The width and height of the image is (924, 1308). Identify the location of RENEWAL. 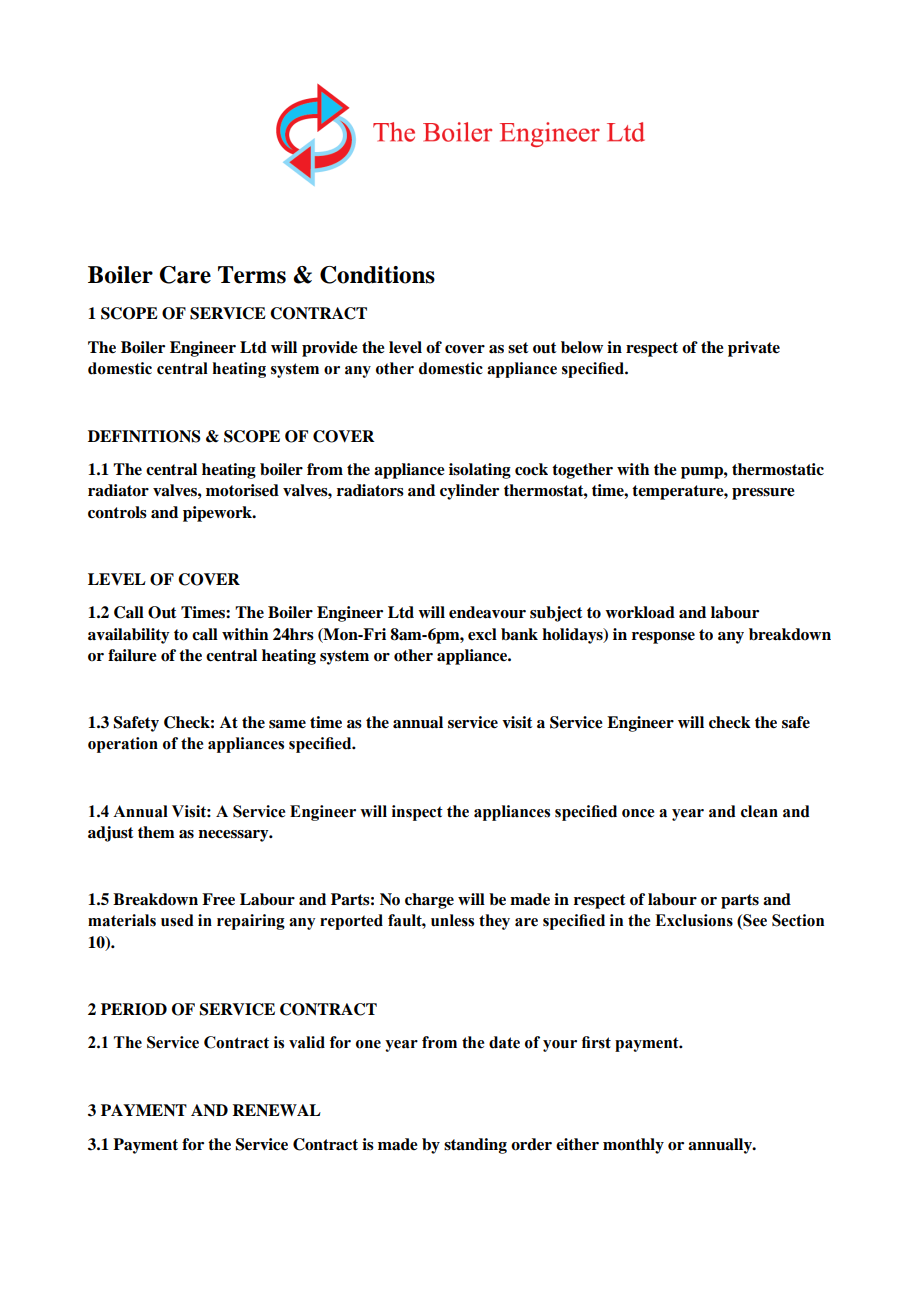
(276, 1110).
